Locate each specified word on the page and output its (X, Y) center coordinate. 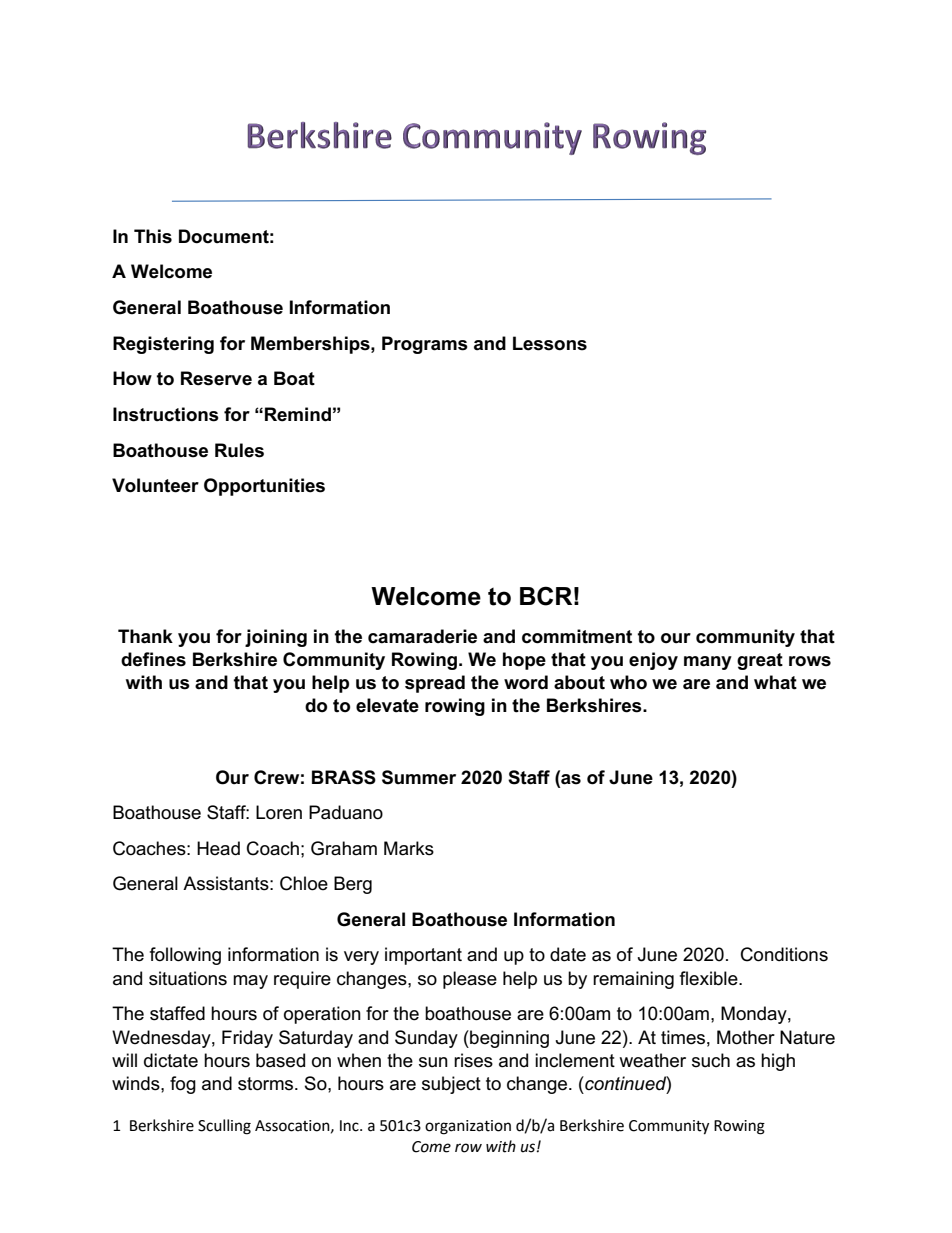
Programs (425, 345)
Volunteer (155, 485)
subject (451, 1085)
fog (183, 1085)
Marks (409, 848)
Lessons (550, 343)
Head (218, 848)
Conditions (784, 954)
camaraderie (422, 636)
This (153, 236)
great (760, 661)
